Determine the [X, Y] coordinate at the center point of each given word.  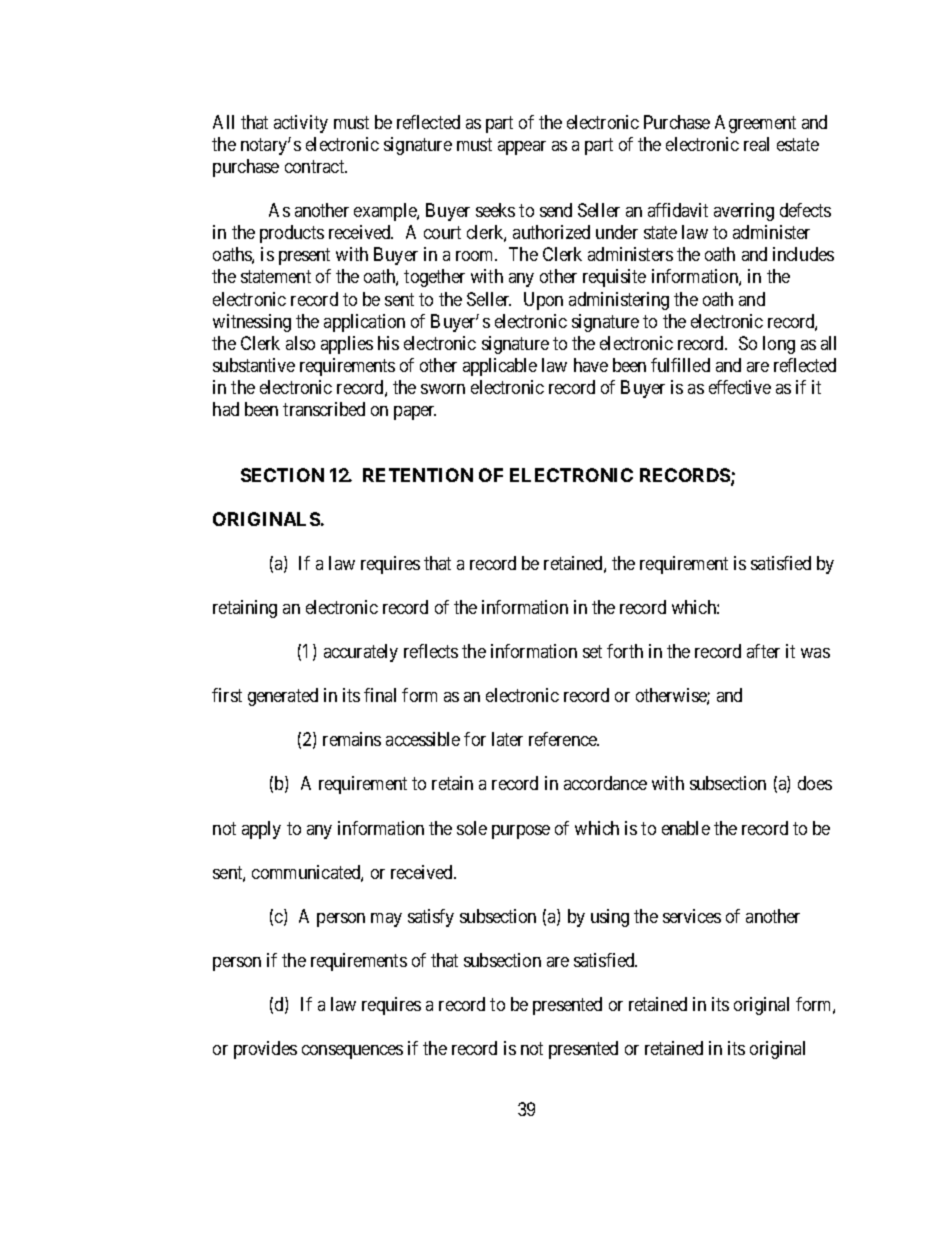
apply [261, 830]
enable [686, 828]
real [756, 144]
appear [522, 148]
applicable [500, 367]
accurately [361, 653]
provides [265, 1050]
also [300, 343]
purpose [521, 832]
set [592, 651]
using [610, 918]
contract [316, 166]
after [763, 651]
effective [740, 387]
